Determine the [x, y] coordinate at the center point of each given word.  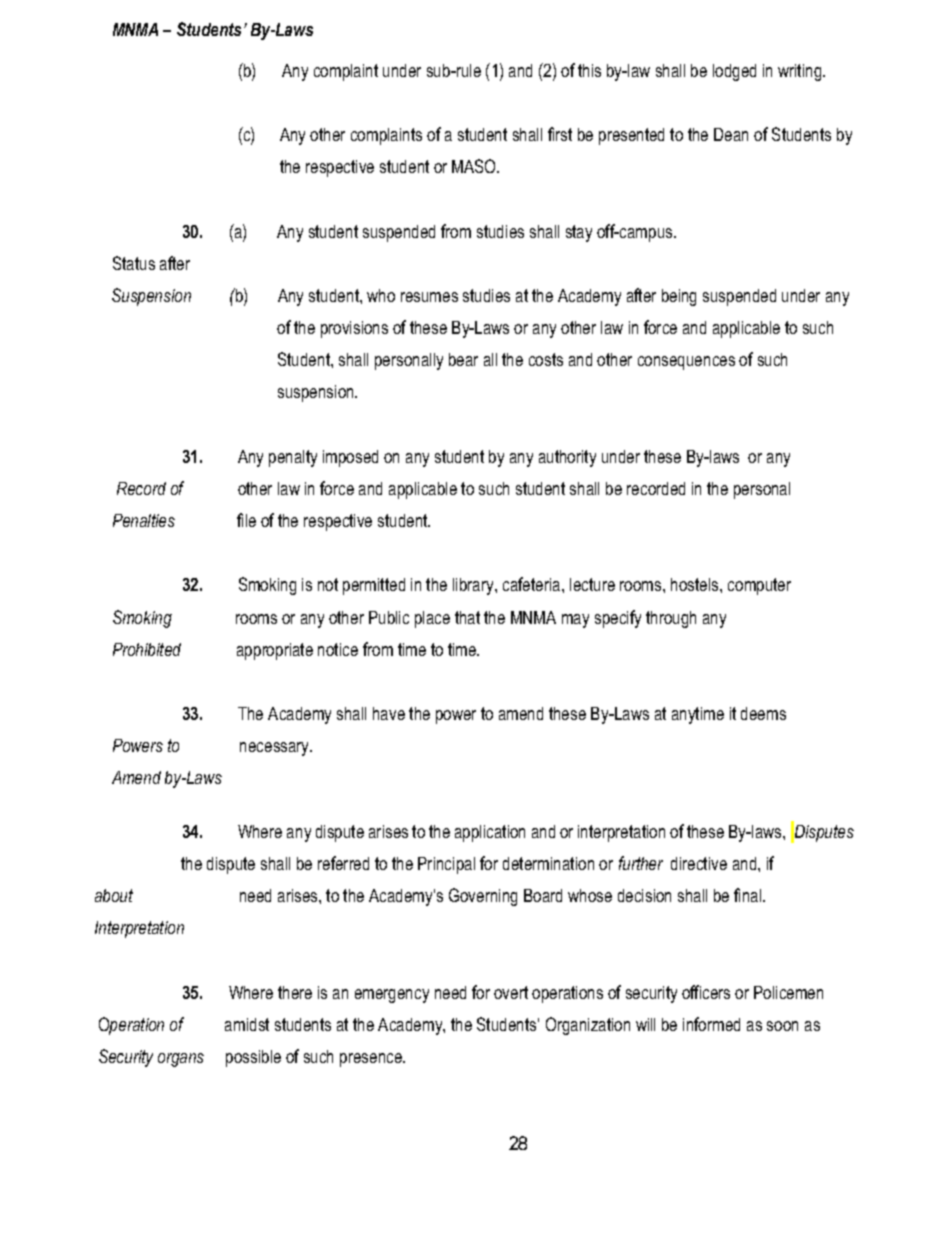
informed [711, 1024]
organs [181, 1060]
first [560, 134]
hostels [696, 584]
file [246, 520]
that [467, 617]
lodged [734, 72]
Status [134, 263]
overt [511, 992]
